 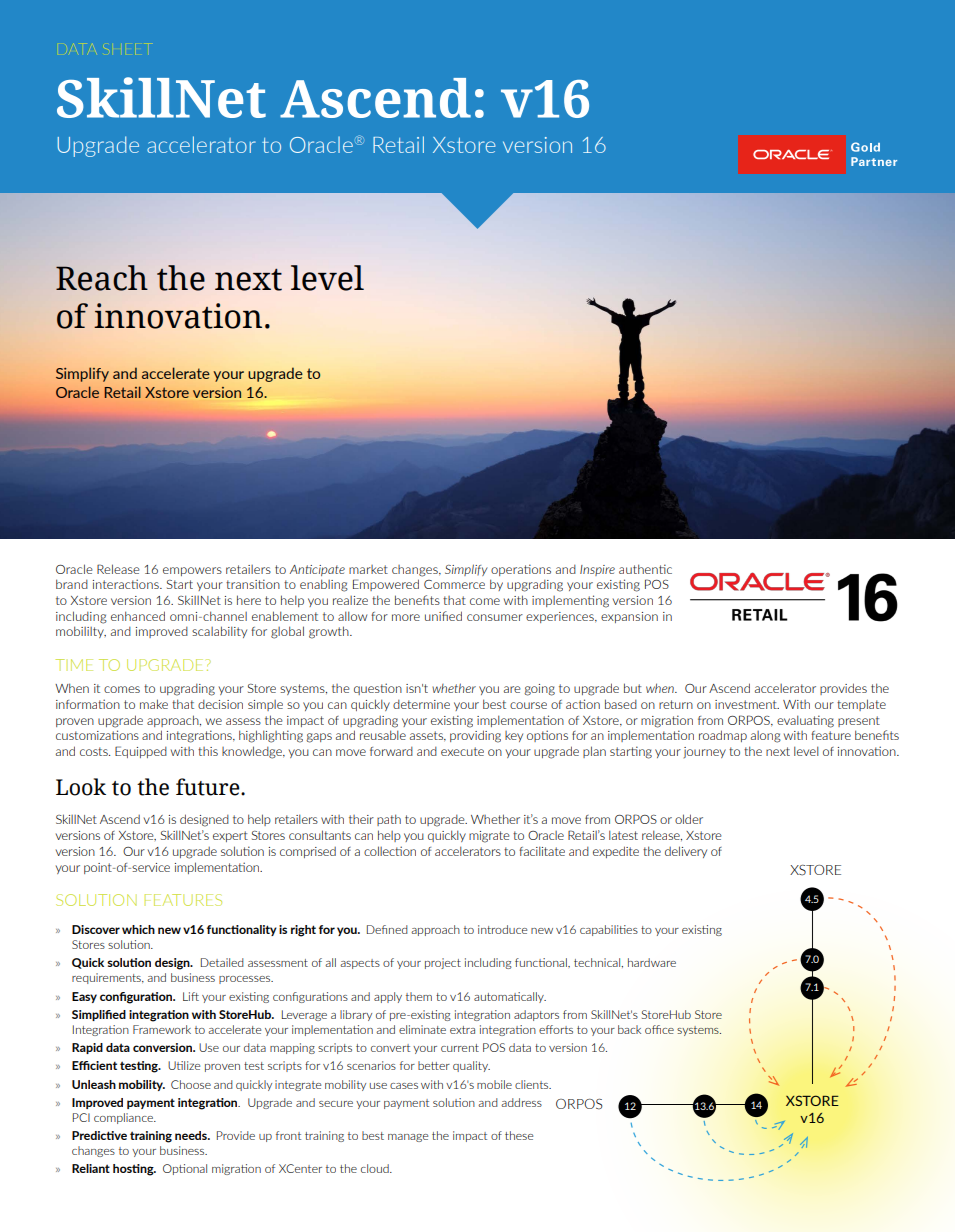 I want to click on providing, so click(x=475, y=736).
